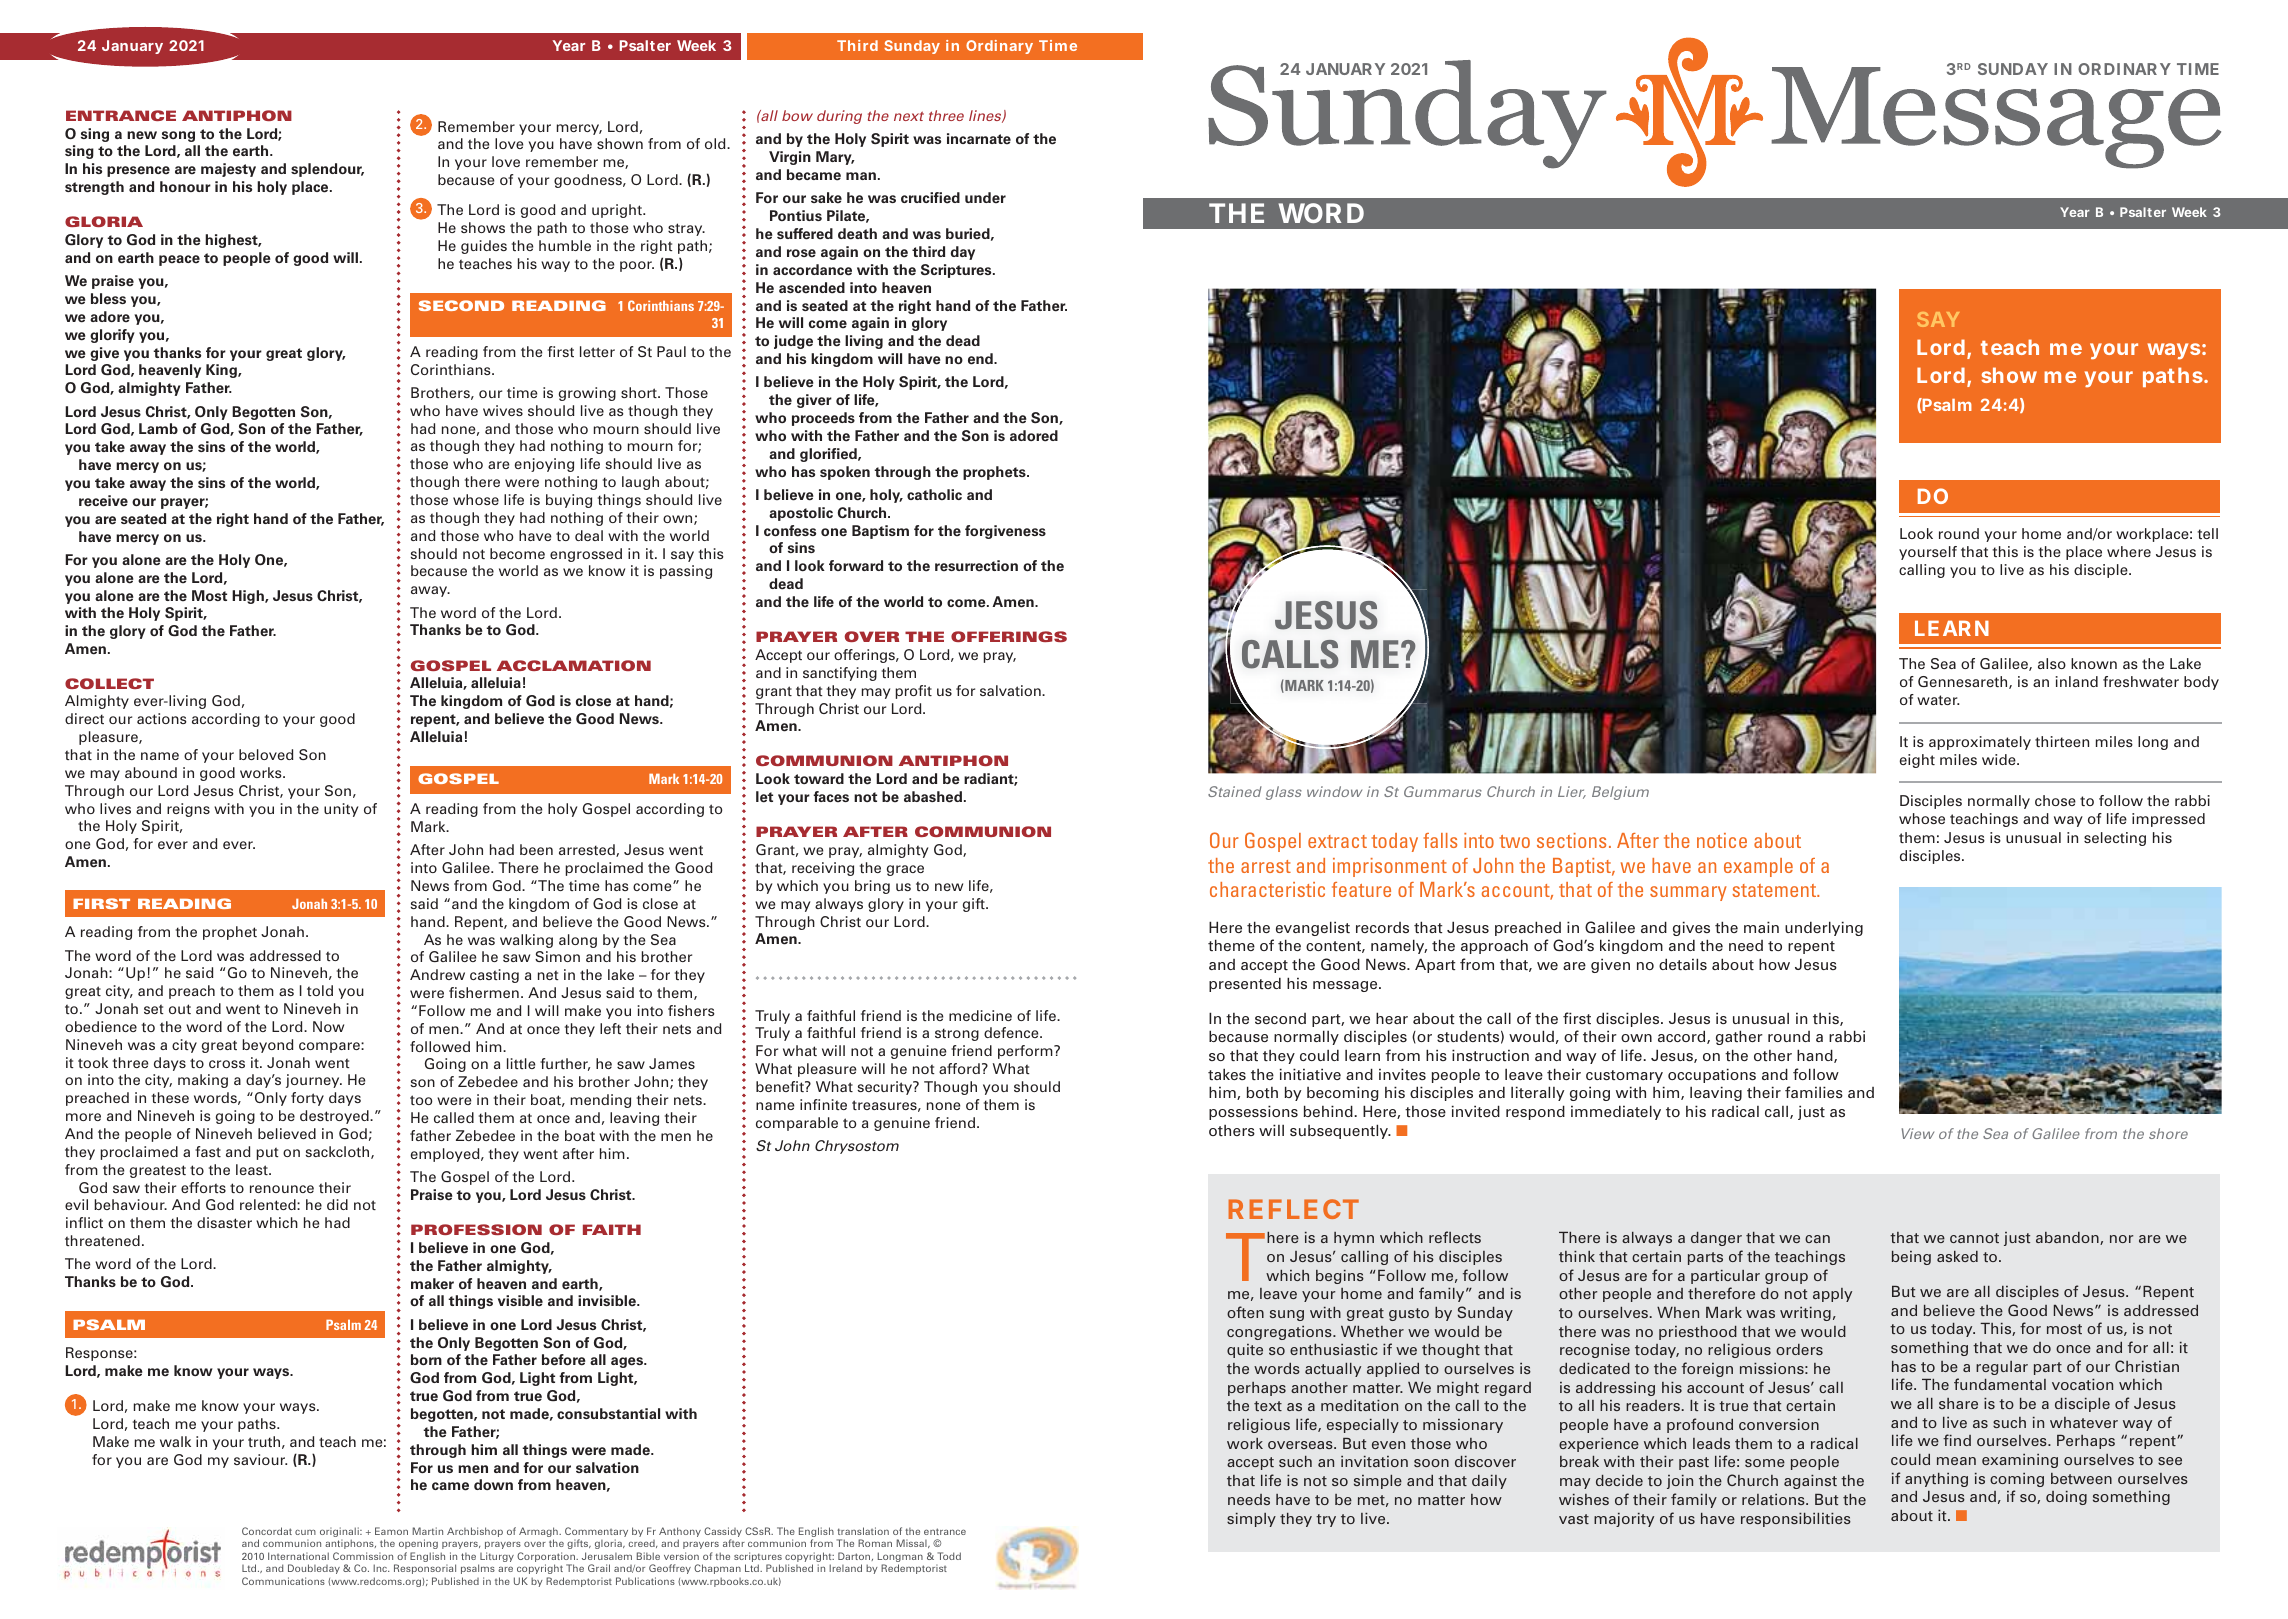 This page has width=2288, height=1619. I want to click on next, so click(909, 116).
